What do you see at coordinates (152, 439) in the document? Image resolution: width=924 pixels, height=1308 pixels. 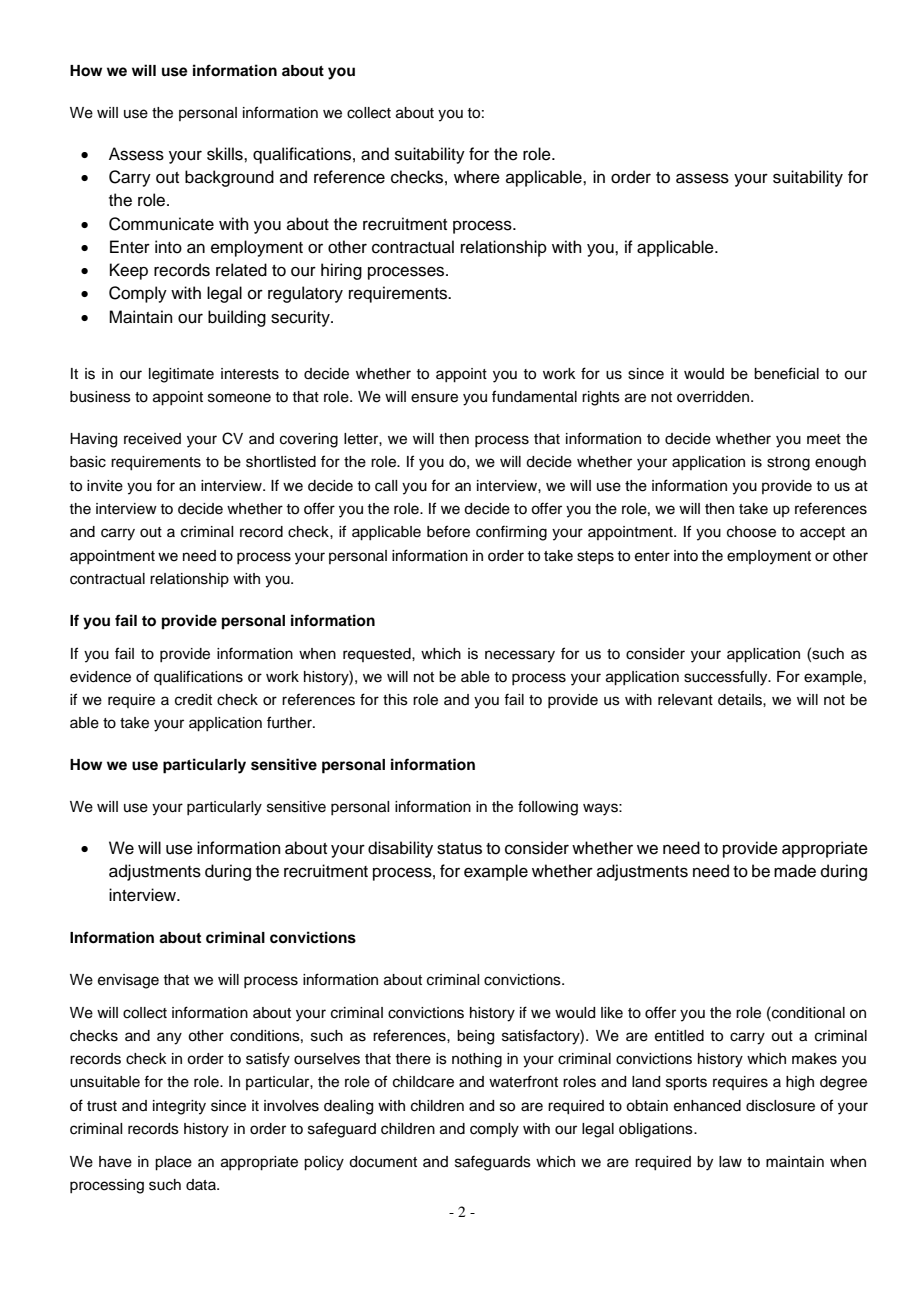 I see `received` at bounding box center [152, 439].
